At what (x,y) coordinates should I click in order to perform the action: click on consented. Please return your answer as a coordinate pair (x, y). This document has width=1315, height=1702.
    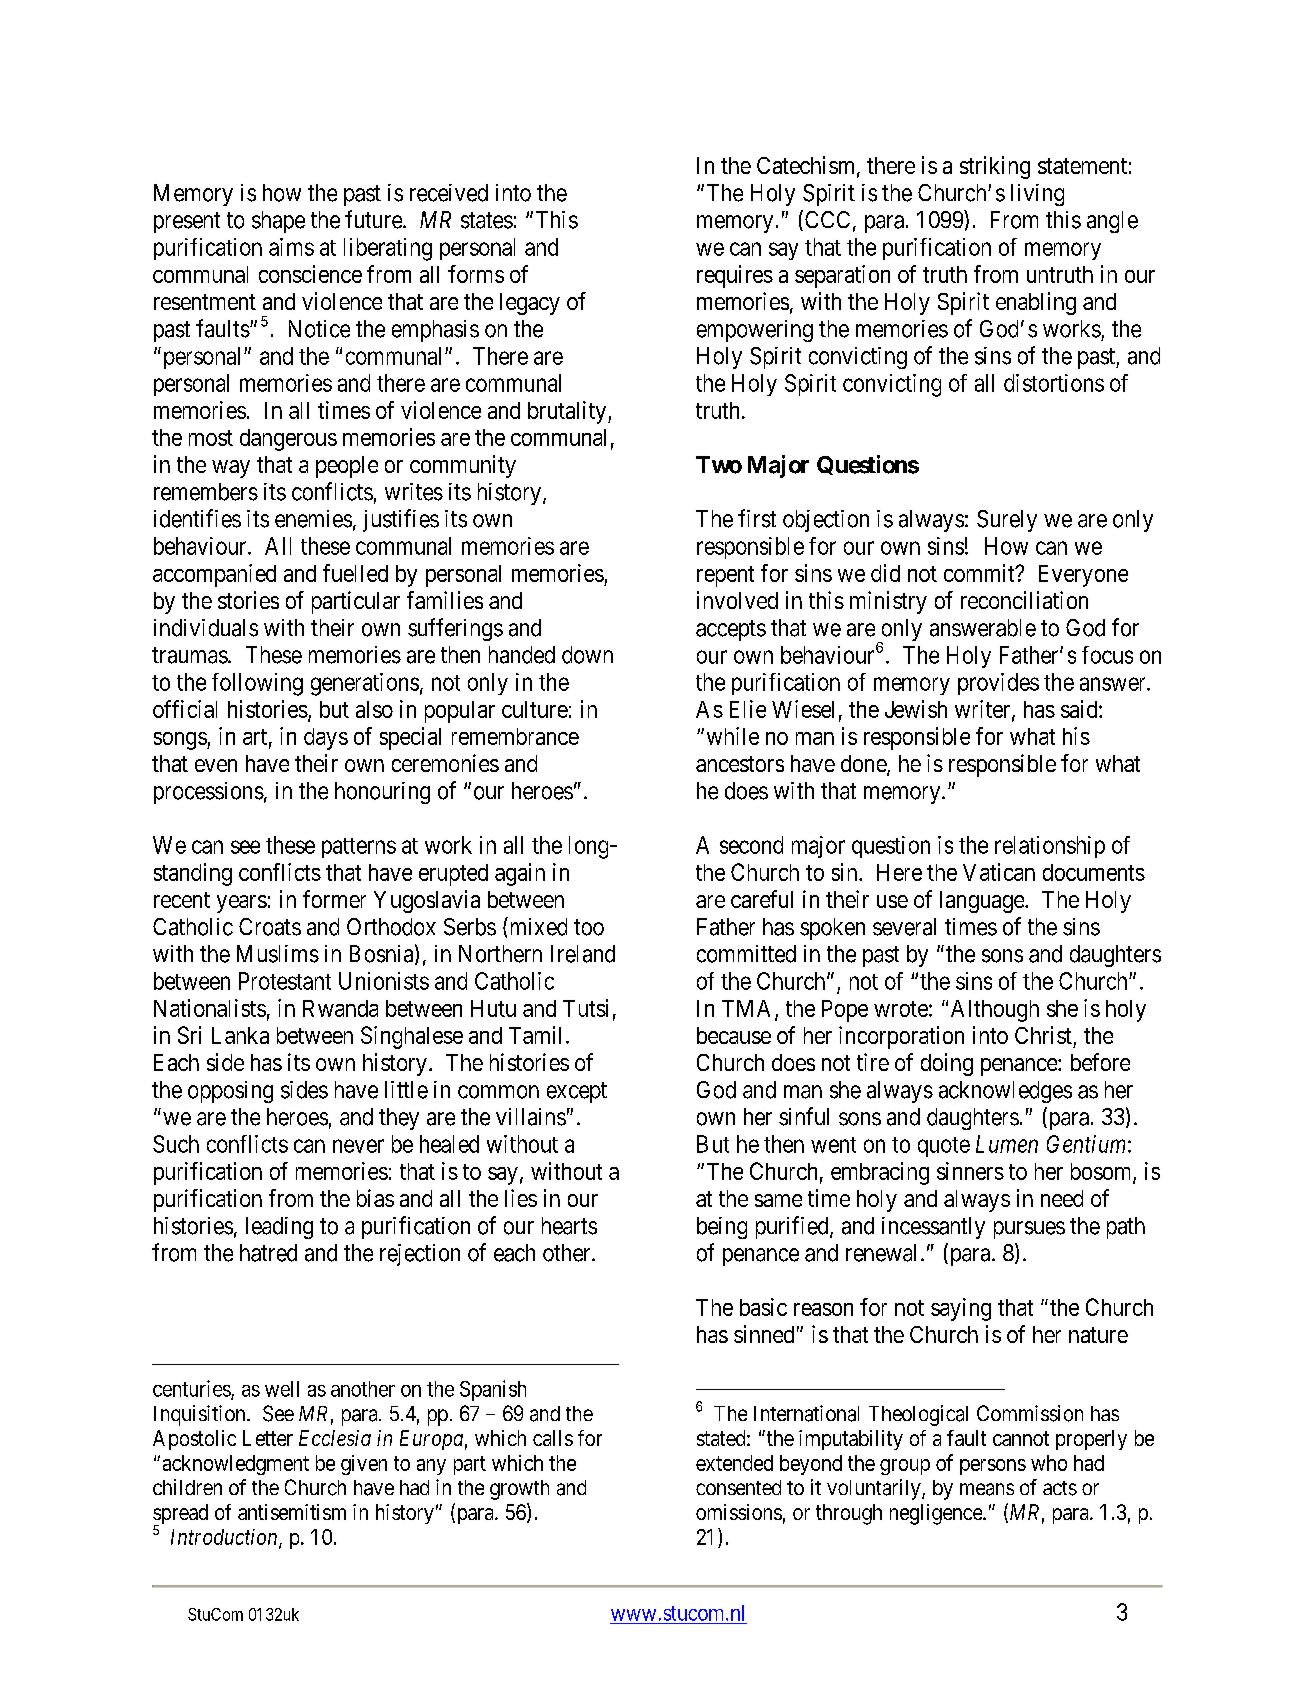
    Looking at the image, I should click on (738, 1487).
